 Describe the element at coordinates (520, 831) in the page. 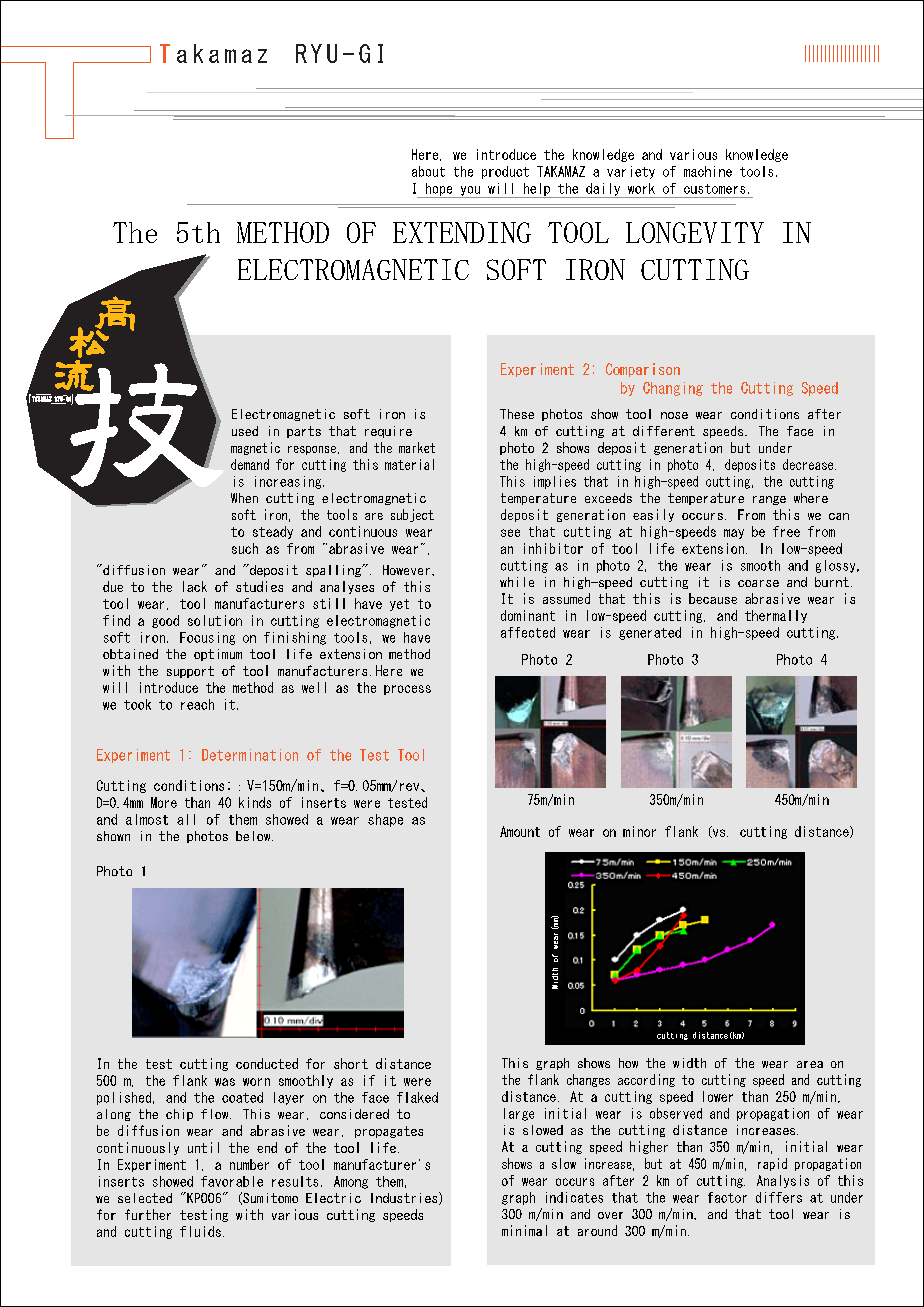

I see `Amount` at that location.
